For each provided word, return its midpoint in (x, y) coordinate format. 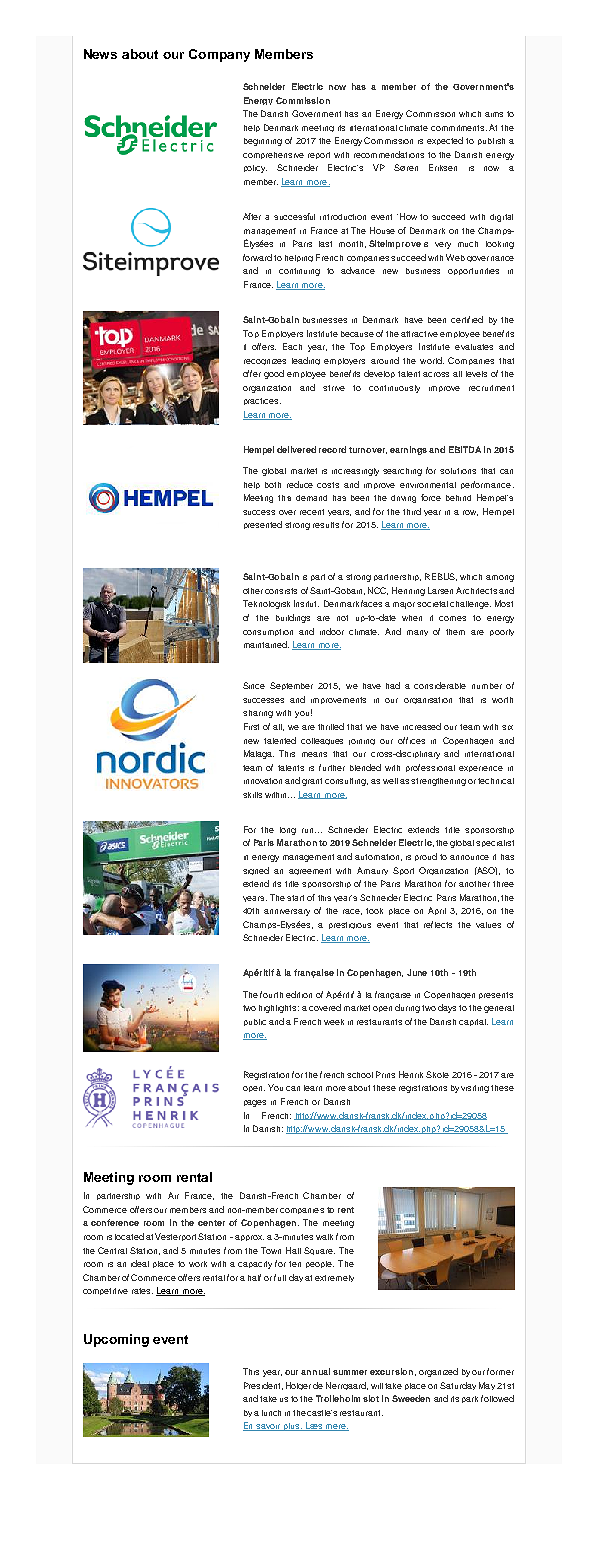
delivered (296, 449)
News (100, 54)
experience (481, 769)
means (314, 754)
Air (173, 1195)
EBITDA (465, 449)
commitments (459, 128)
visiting (475, 1089)
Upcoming (116, 1340)
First (251, 726)
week (334, 1022)
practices (262, 401)
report (319, 155)
